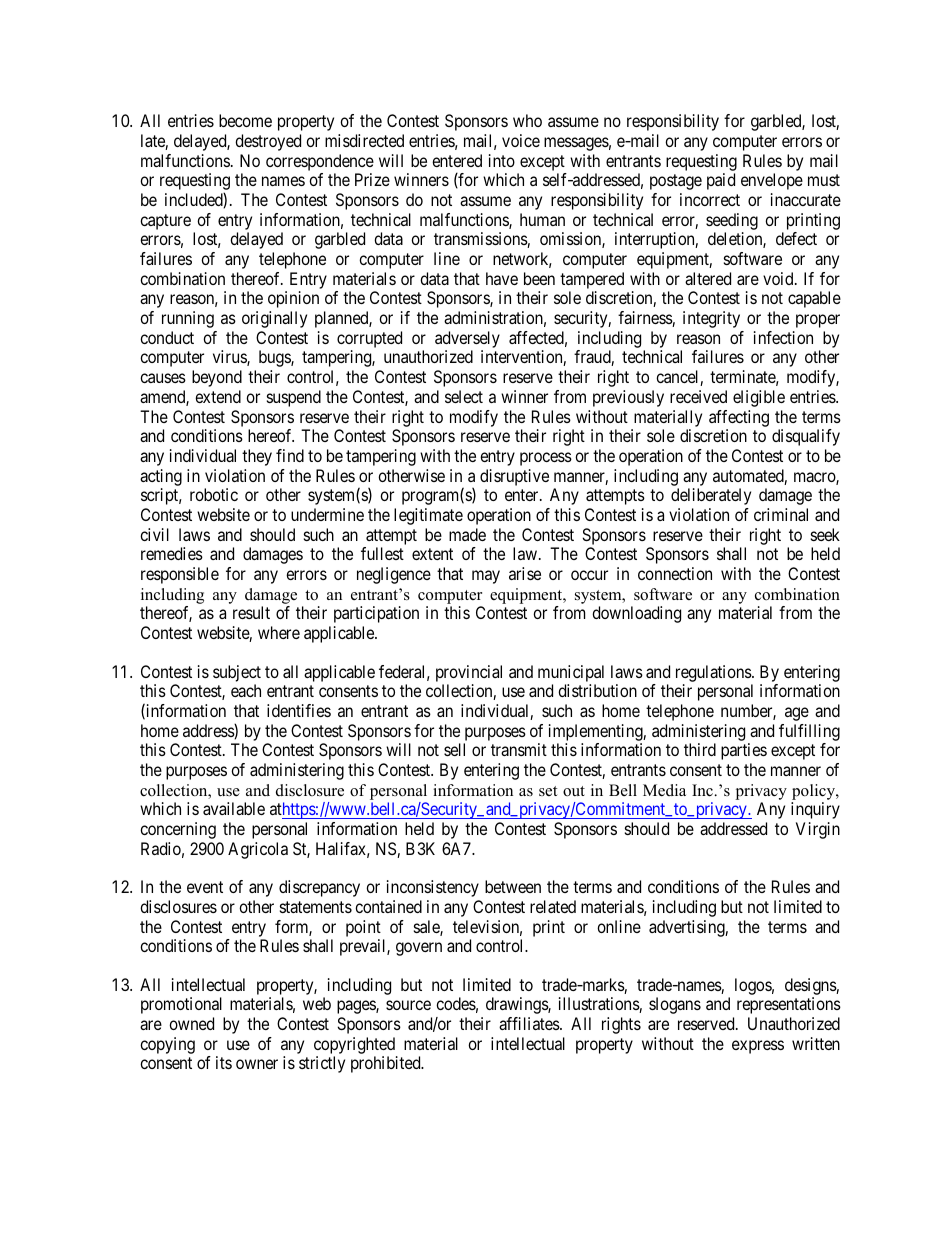  I want to click on into, so click(502, 160).
